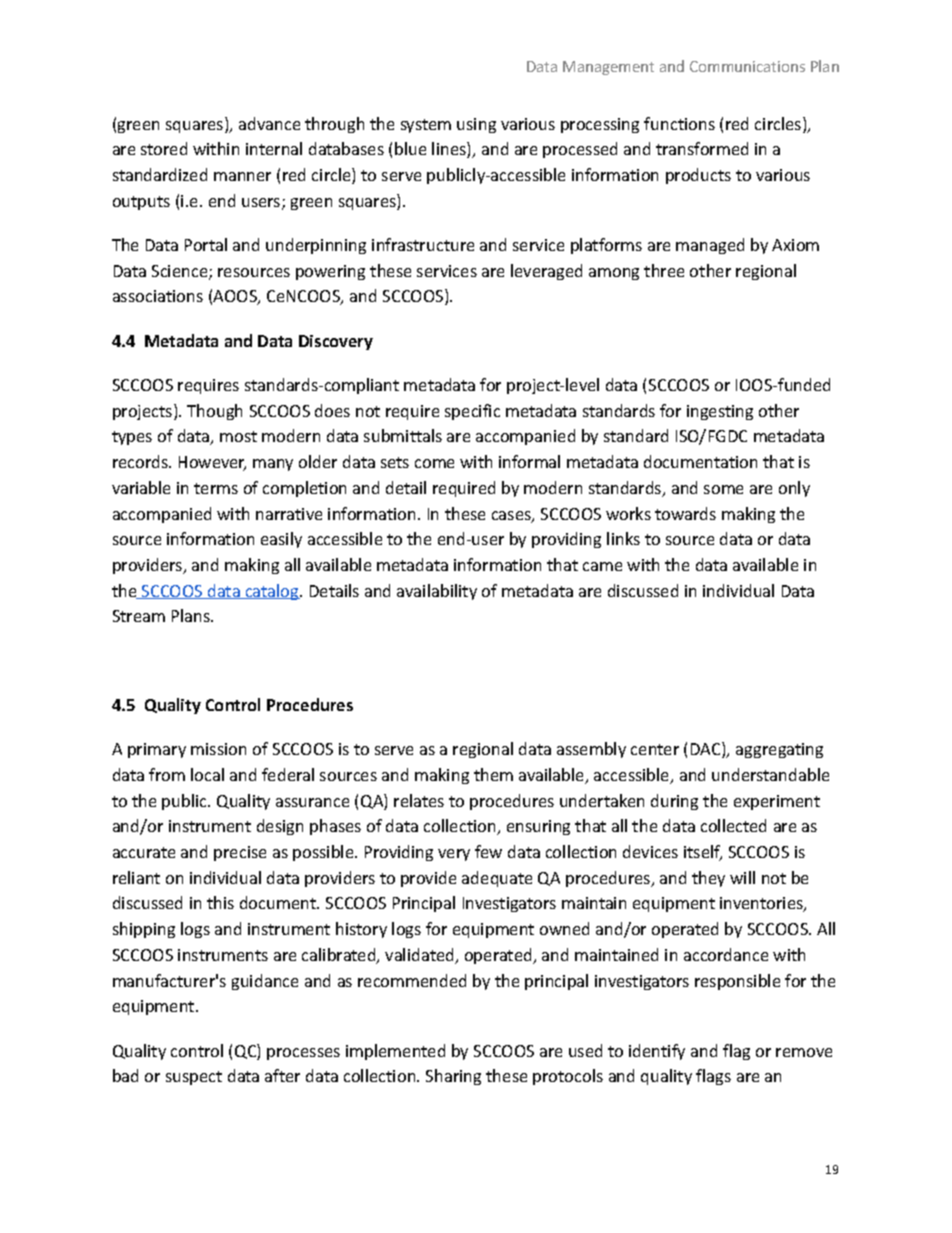 The image size is (952, 1233). I want to click on catalog, so click(272, 592).
